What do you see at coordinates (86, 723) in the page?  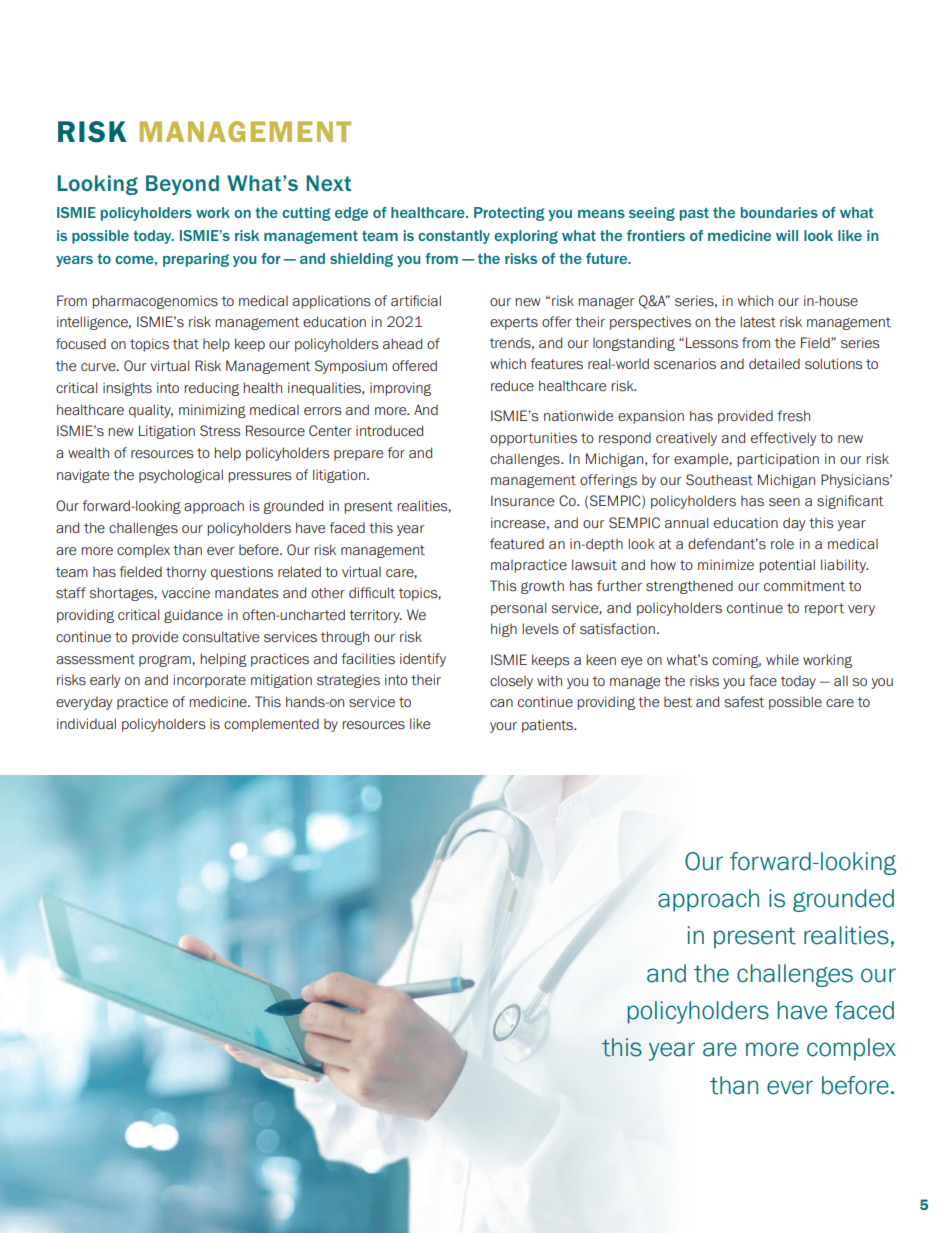 I see `individual` at bounding box center [86, 723].
